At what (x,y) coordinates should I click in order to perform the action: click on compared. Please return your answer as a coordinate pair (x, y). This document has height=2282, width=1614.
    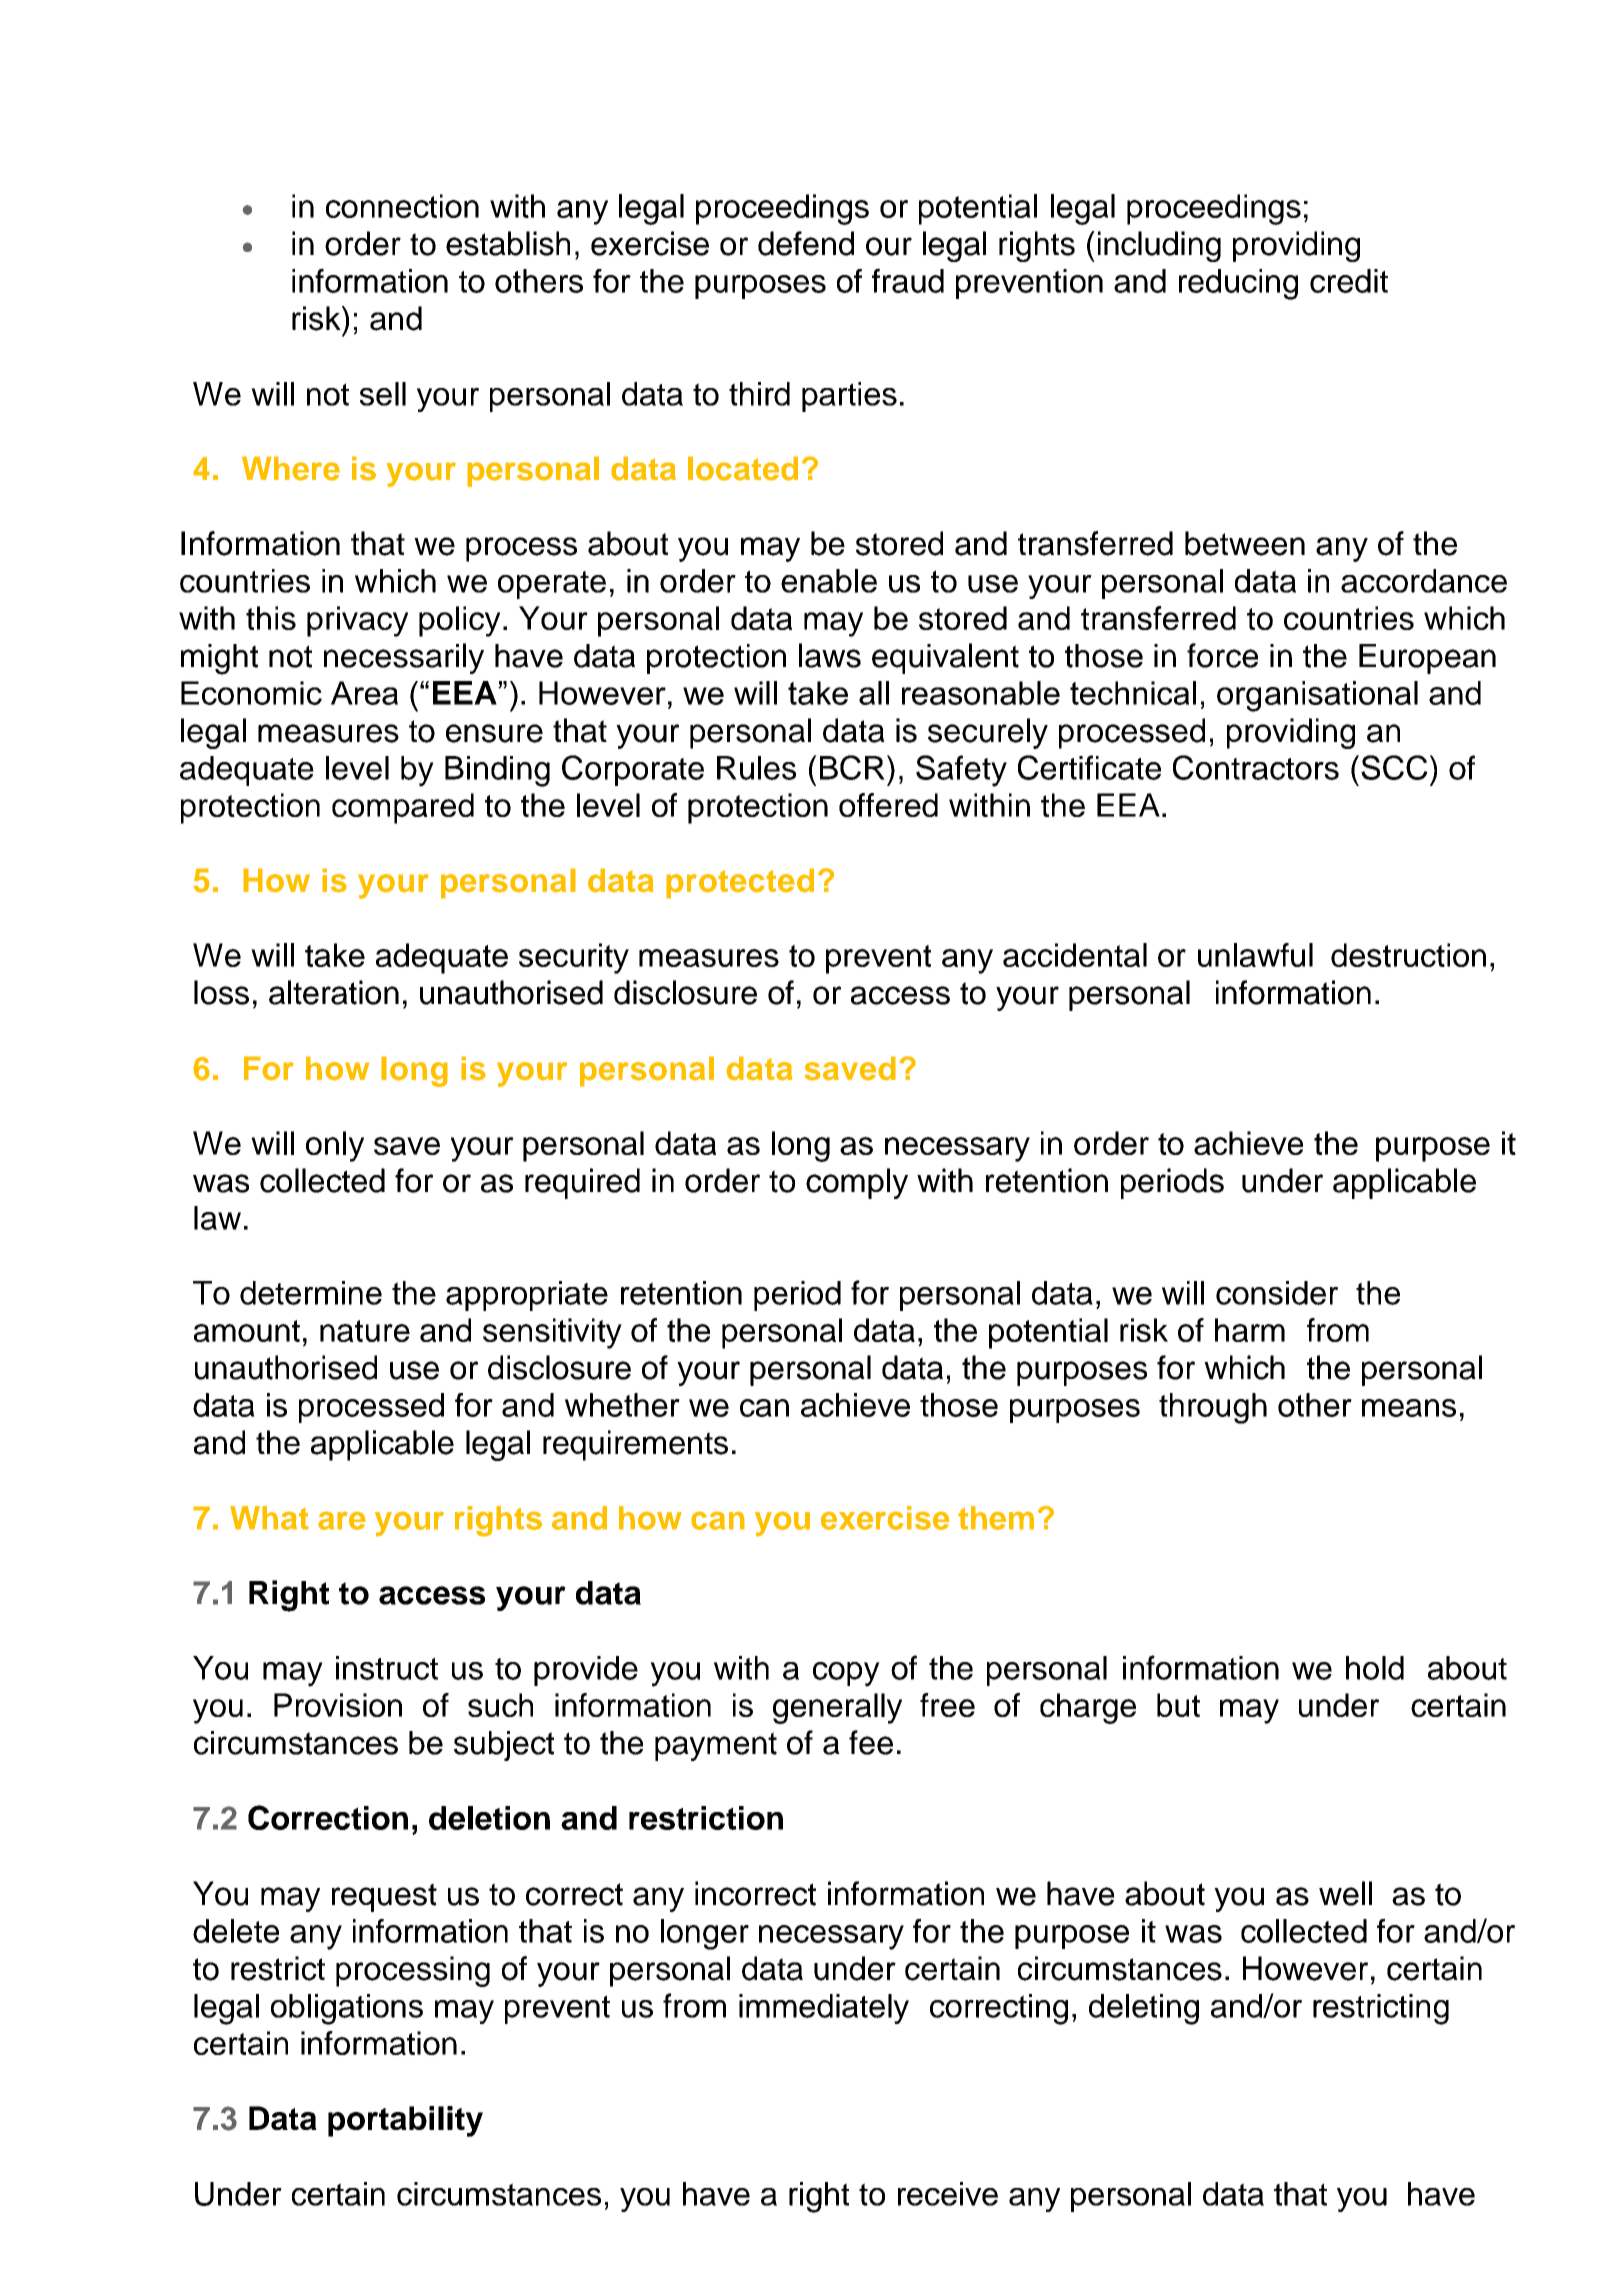
    Looking at the image, I should click on (403, 808).
